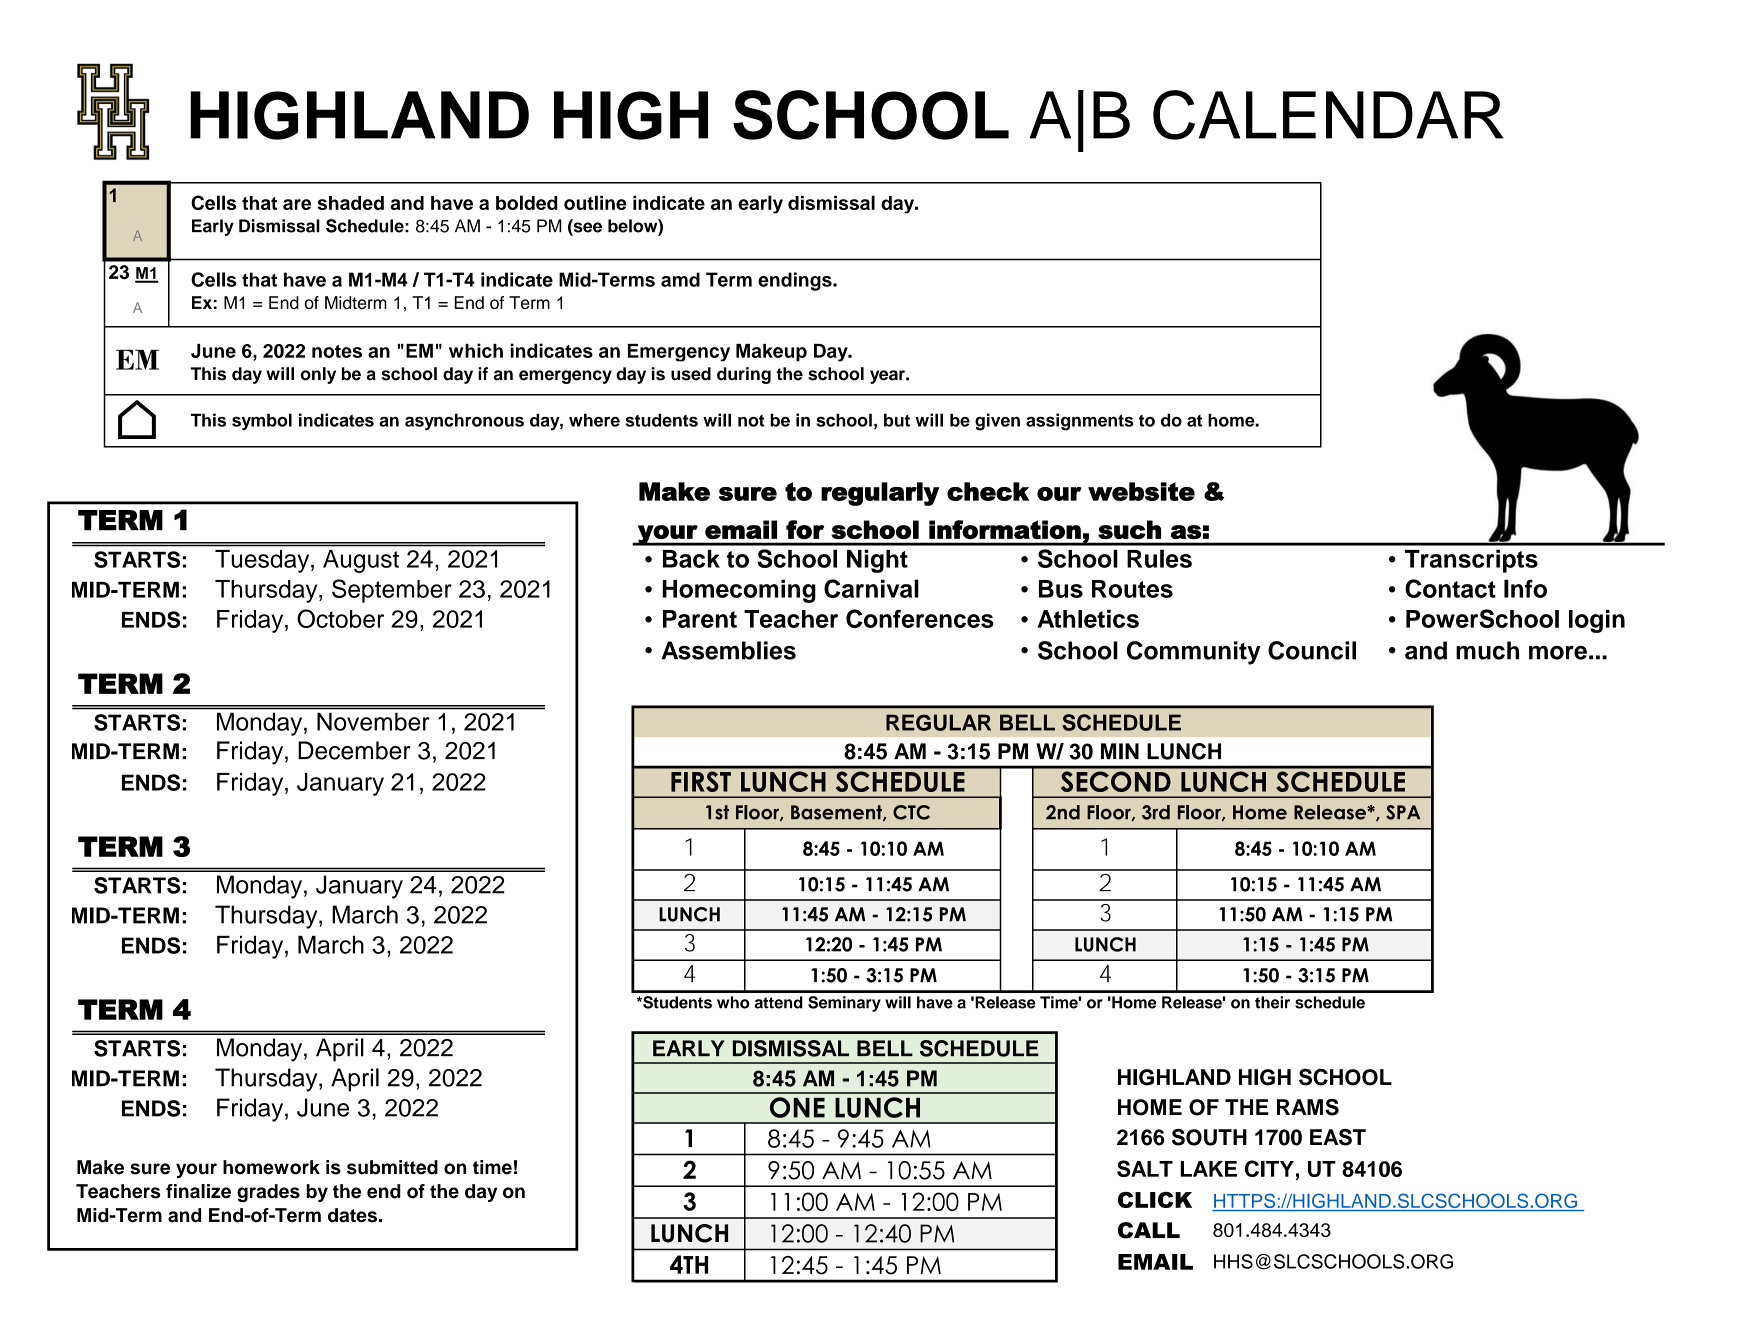 This image has width=1740, height=1344. Describe the element at coordinates (988, 491) in the image. I see `check` at that location.
